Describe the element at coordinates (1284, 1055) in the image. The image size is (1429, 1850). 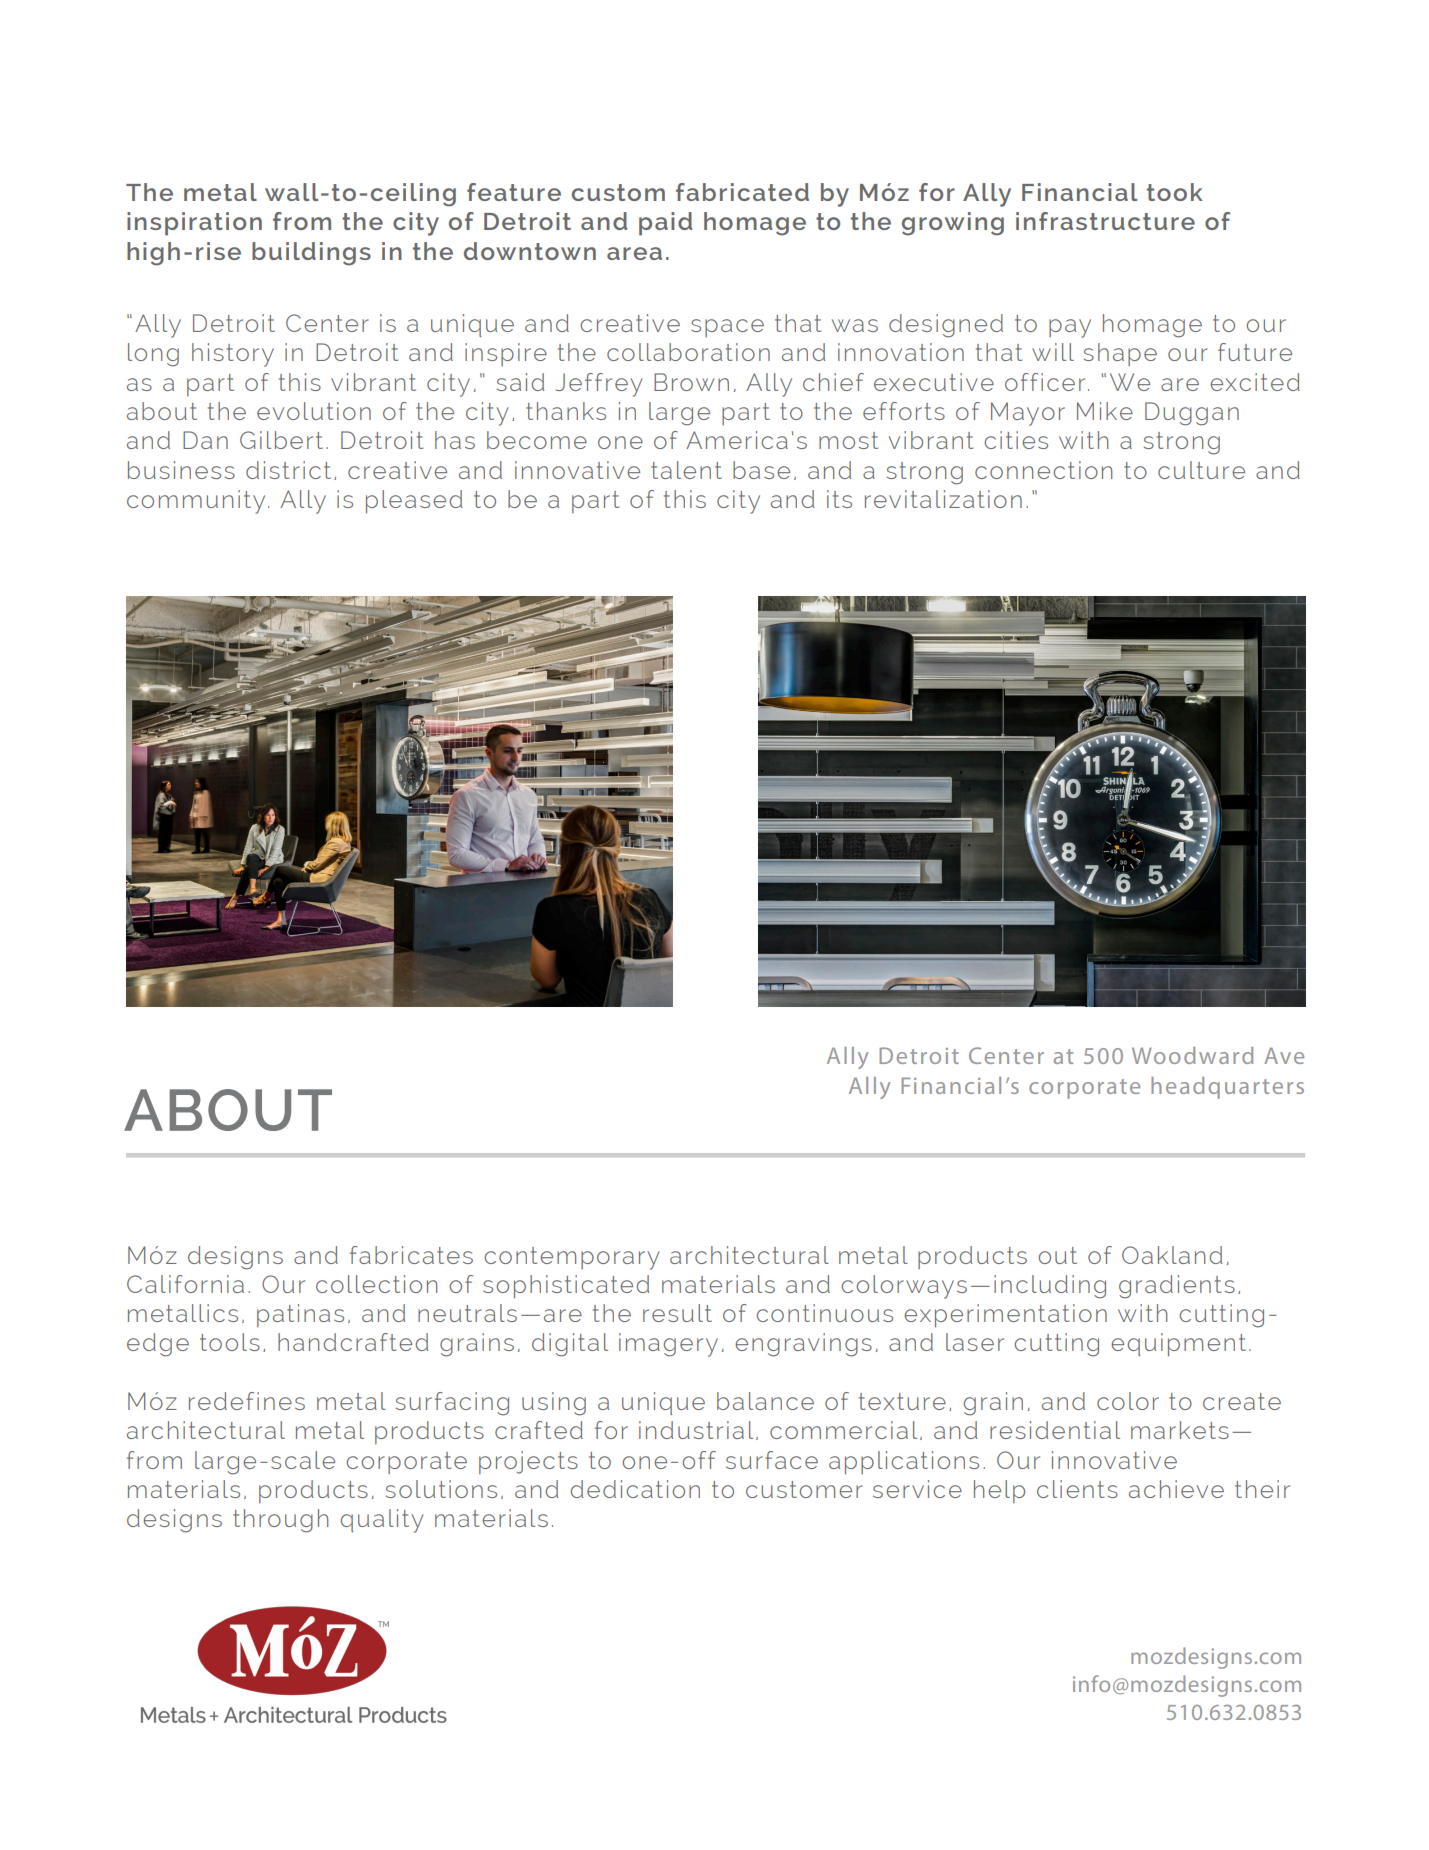
I see `Ave` at that location.
